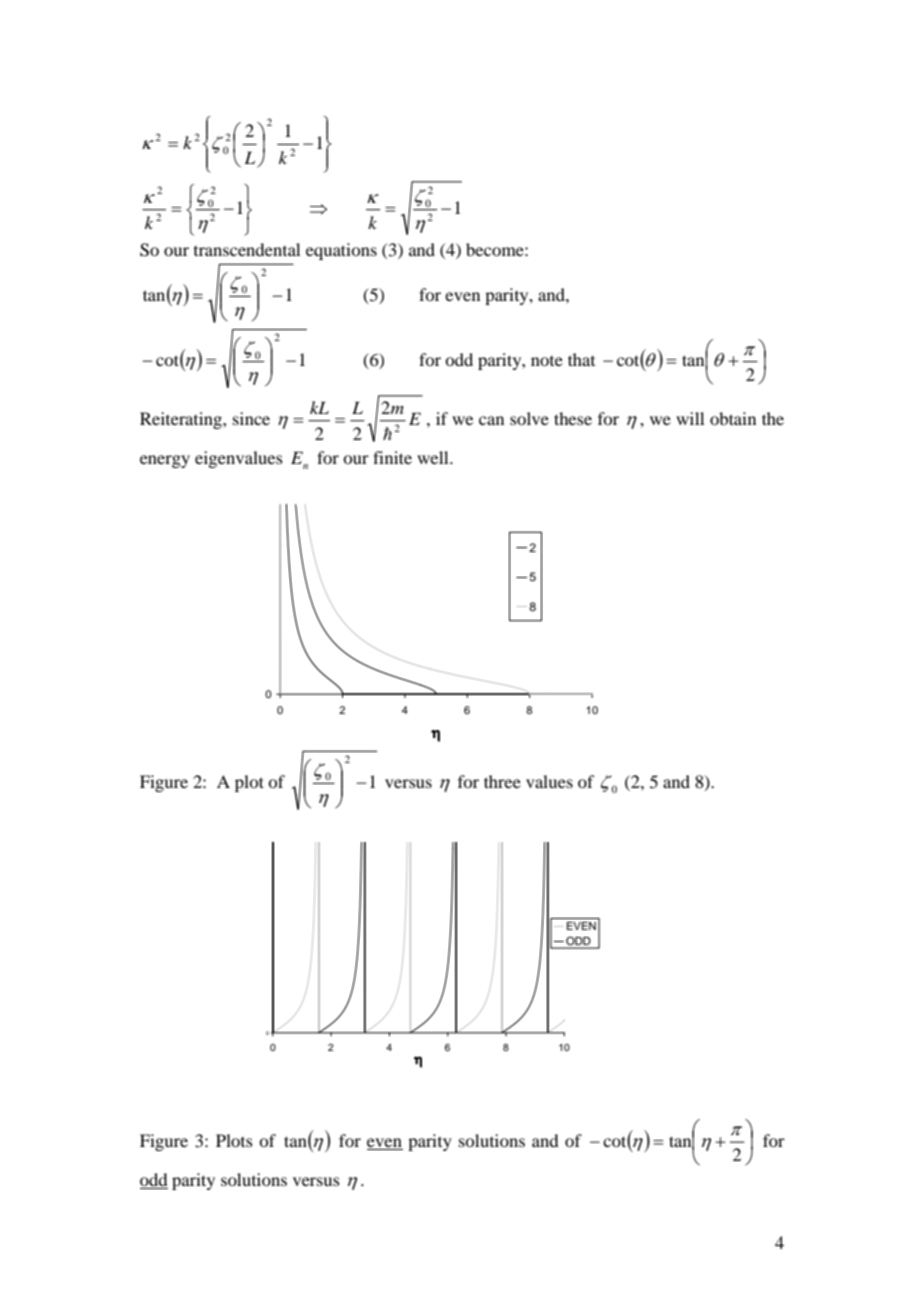 The image size is (924, 1308). What do you see at coordinates (529, 418) in the image?
I see `solve` at bounding box center [529, 418].
